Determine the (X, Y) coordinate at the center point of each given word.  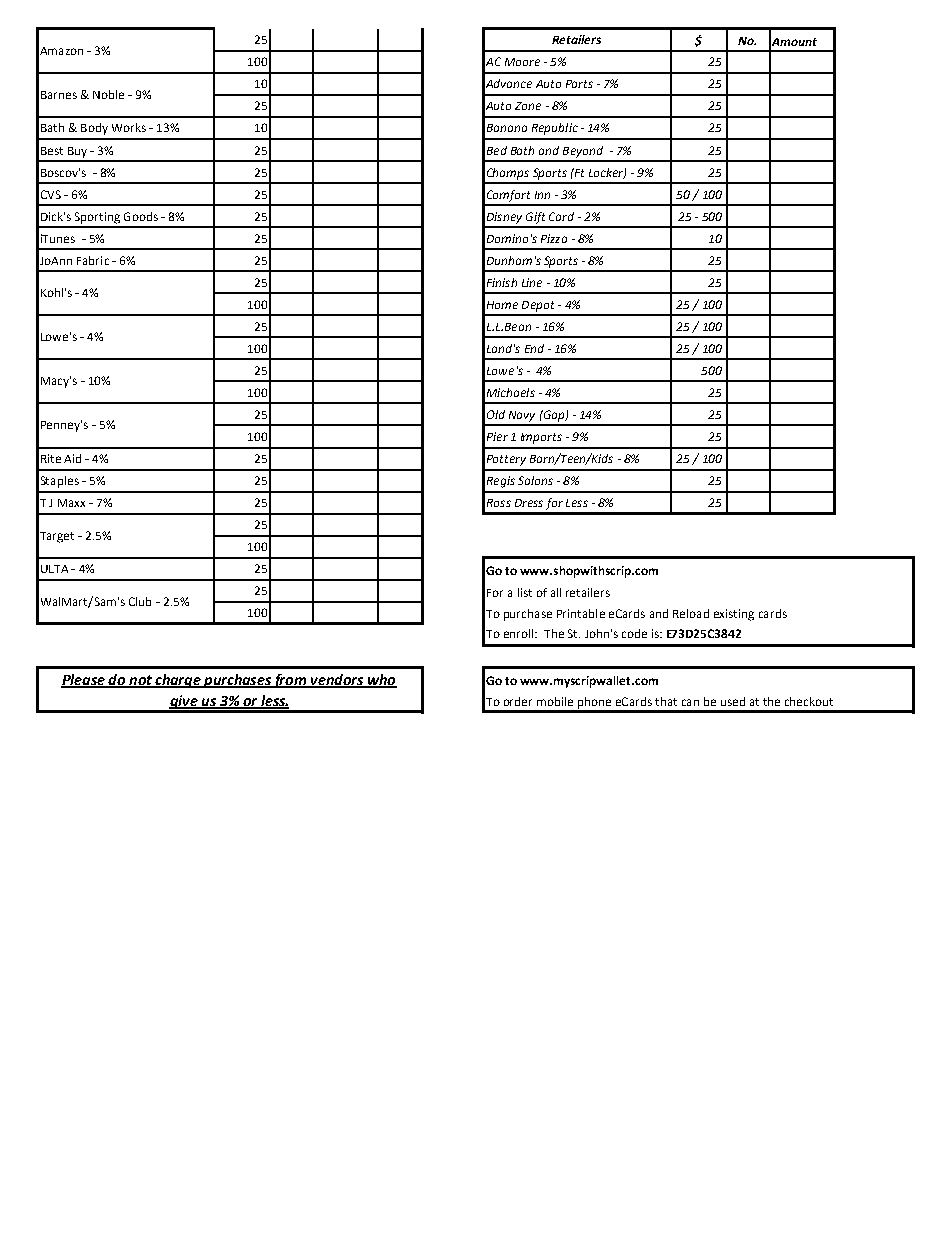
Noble (108, 94)
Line (532, 282)
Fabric (93, 260)
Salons (535, 480)
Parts (579, 84)
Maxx (71, 503)
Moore (522, 62)
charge (178, 681)
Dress (529, 503)
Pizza (554, 238)
